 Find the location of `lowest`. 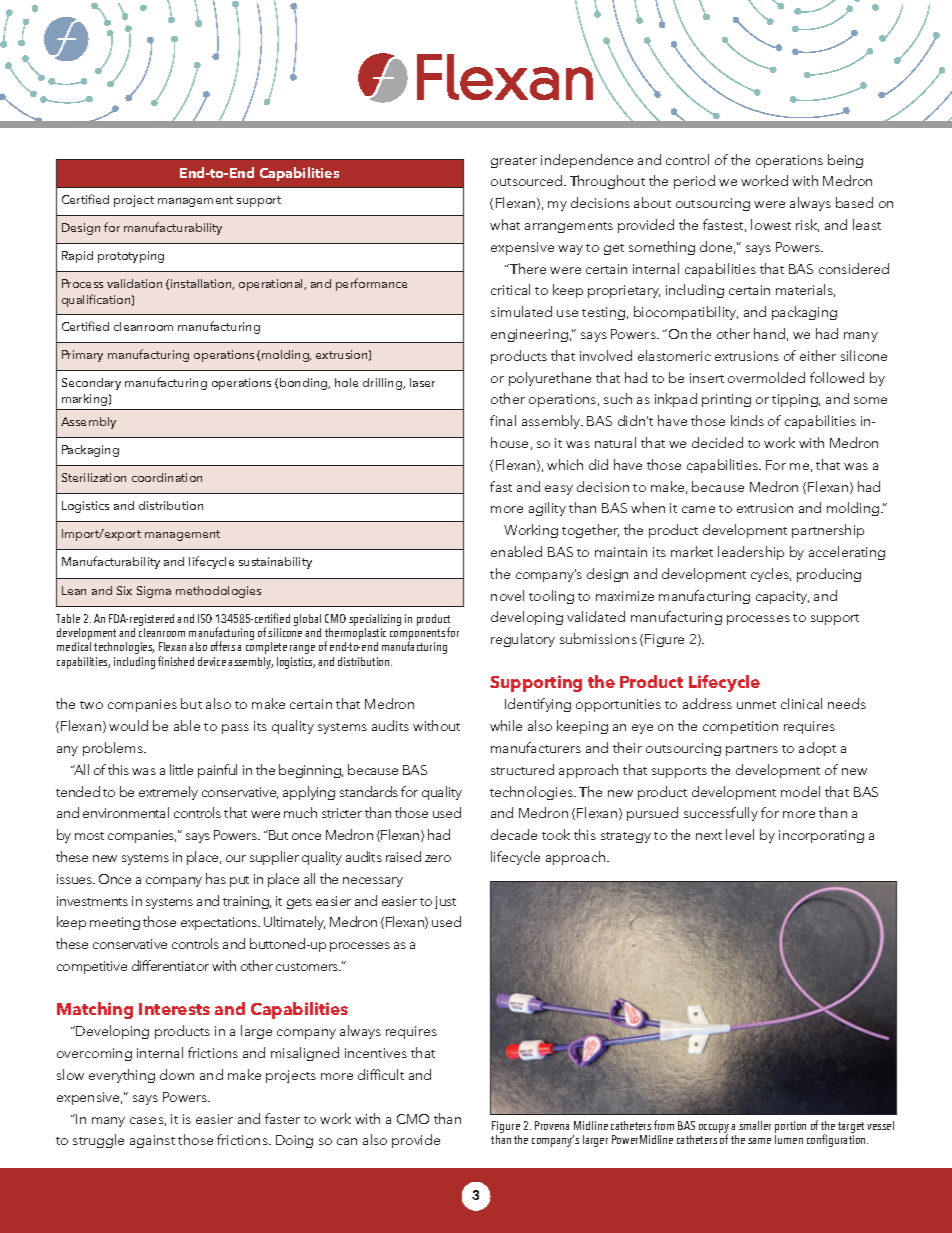

lowest is located at coordinates (771, 224).
